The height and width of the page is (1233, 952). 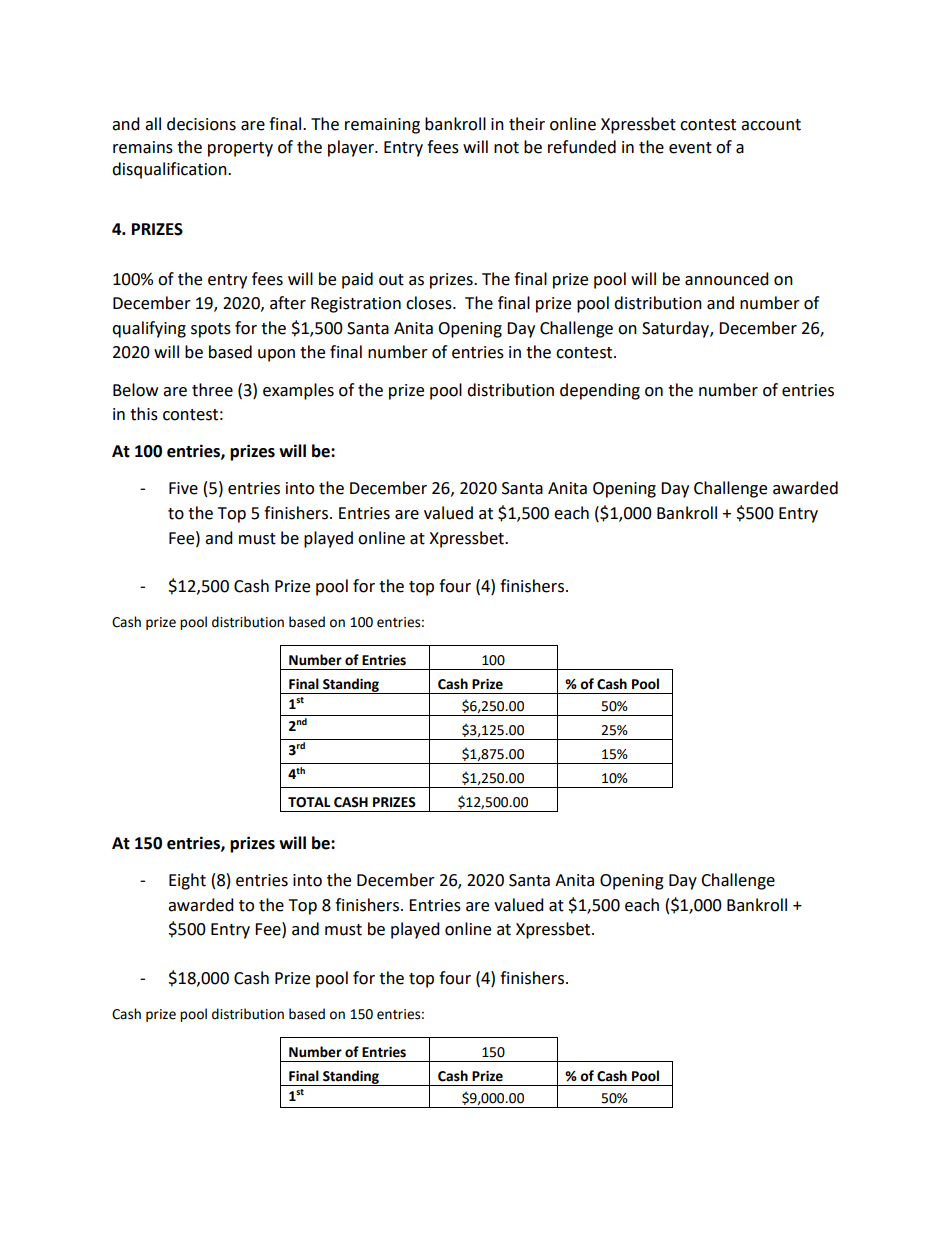 What do you see at coordinates (135, 390) in the page?
I see `Below` at bounding box center [135, 390].
